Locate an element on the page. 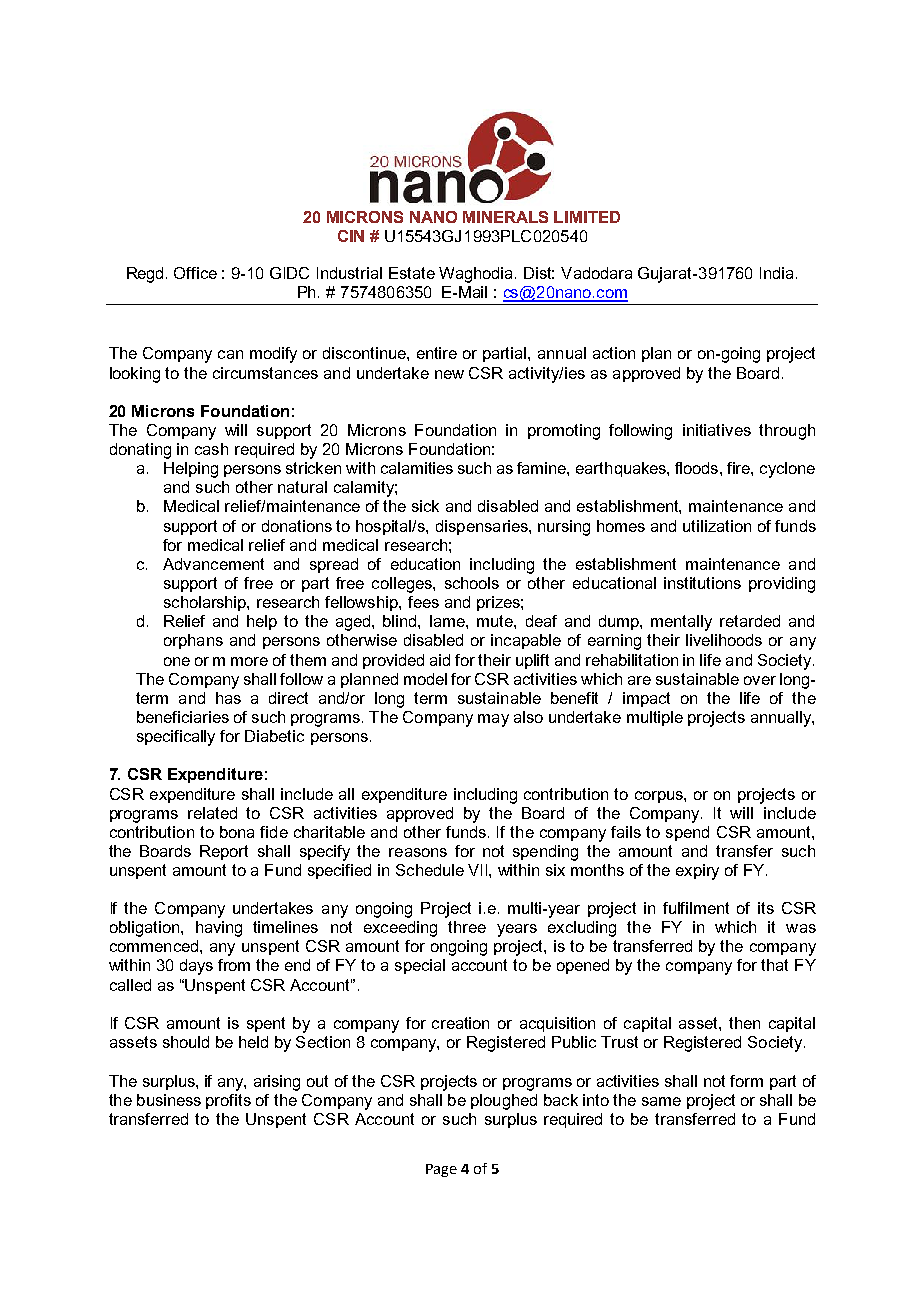  MINERALS is located at coordinates (505, 217).
